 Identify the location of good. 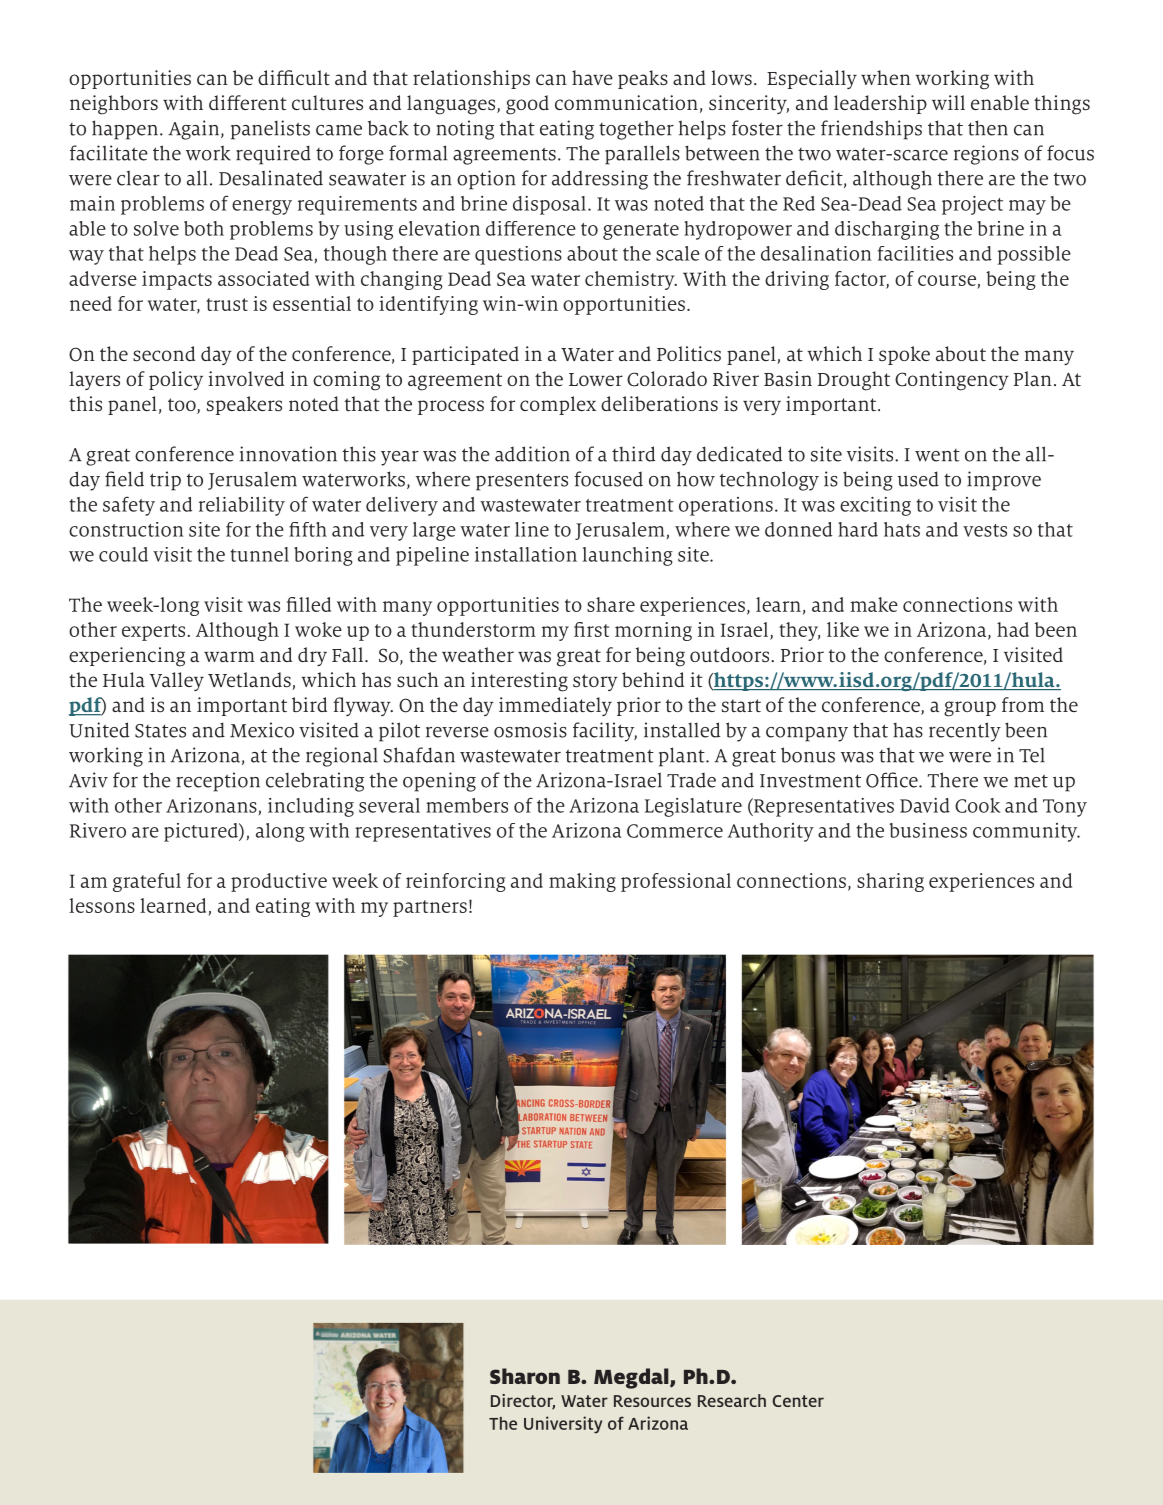
(527, 105).
